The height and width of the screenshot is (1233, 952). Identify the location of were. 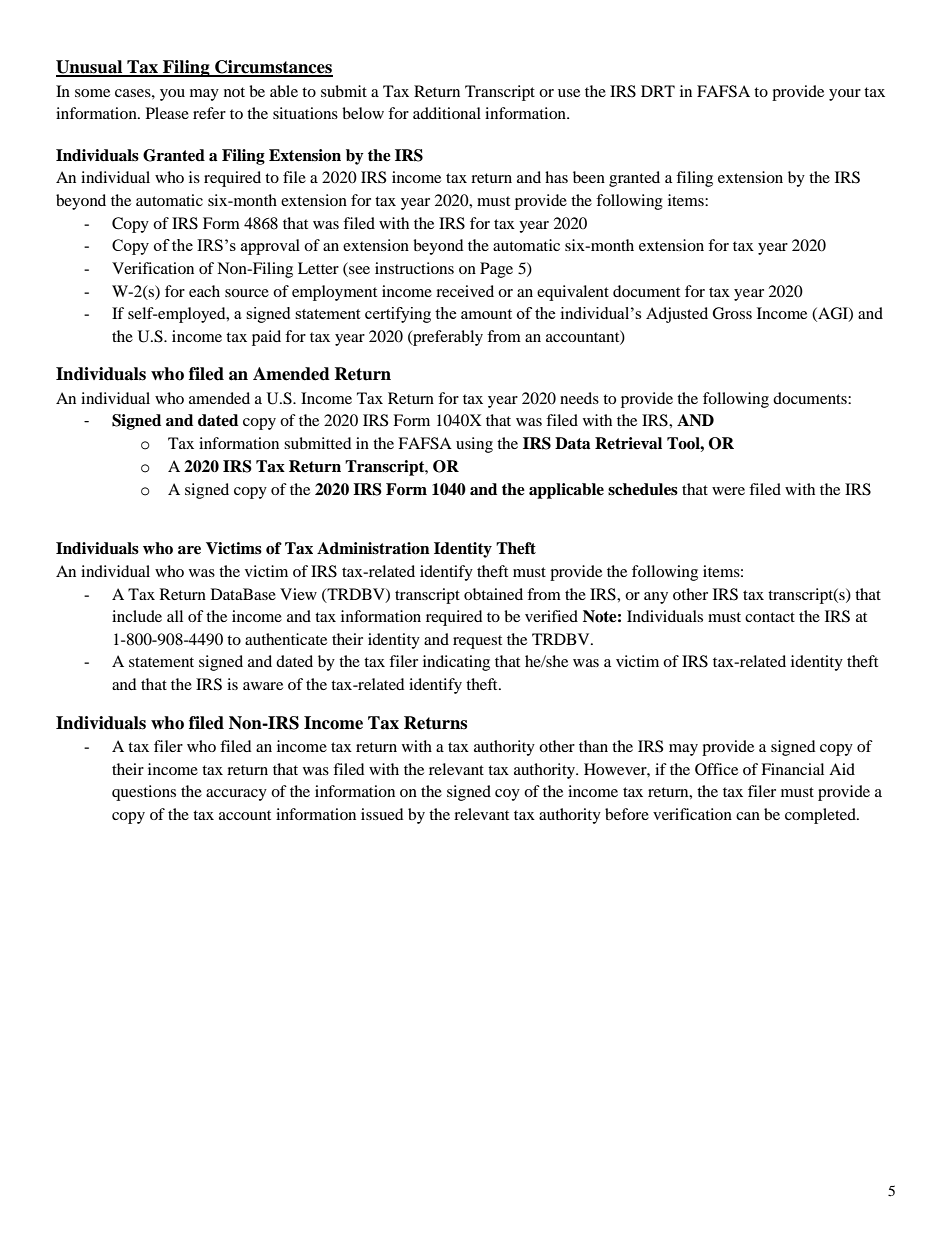
(728, 491).
